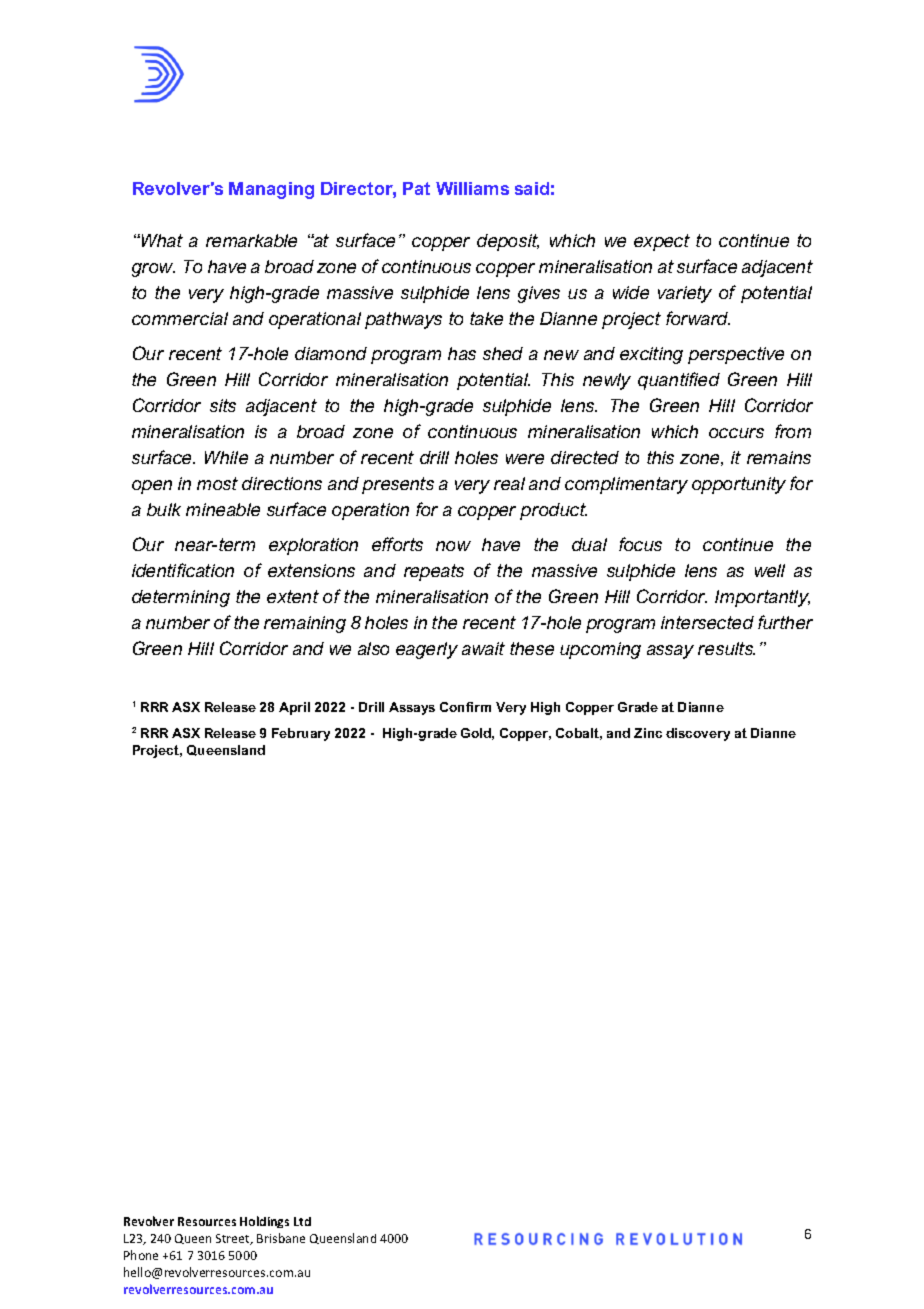  What do you see at coordinates (183, 570) in the image?
I see `identification` at bounding box center [183, 570].
